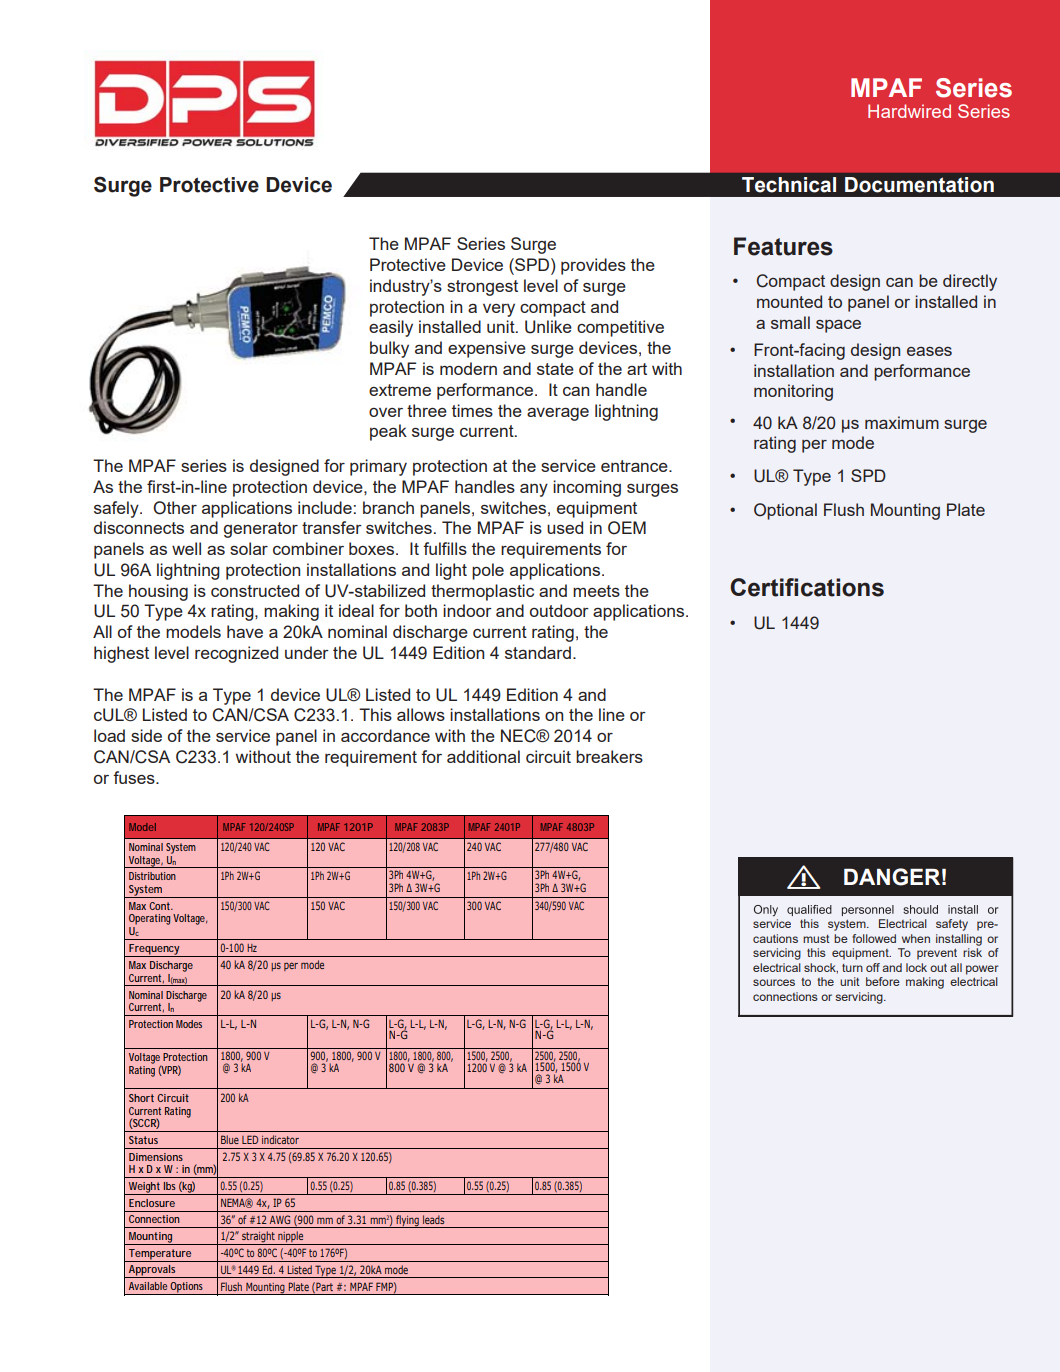  I want to click on Hardwired, so click(909, 111).
